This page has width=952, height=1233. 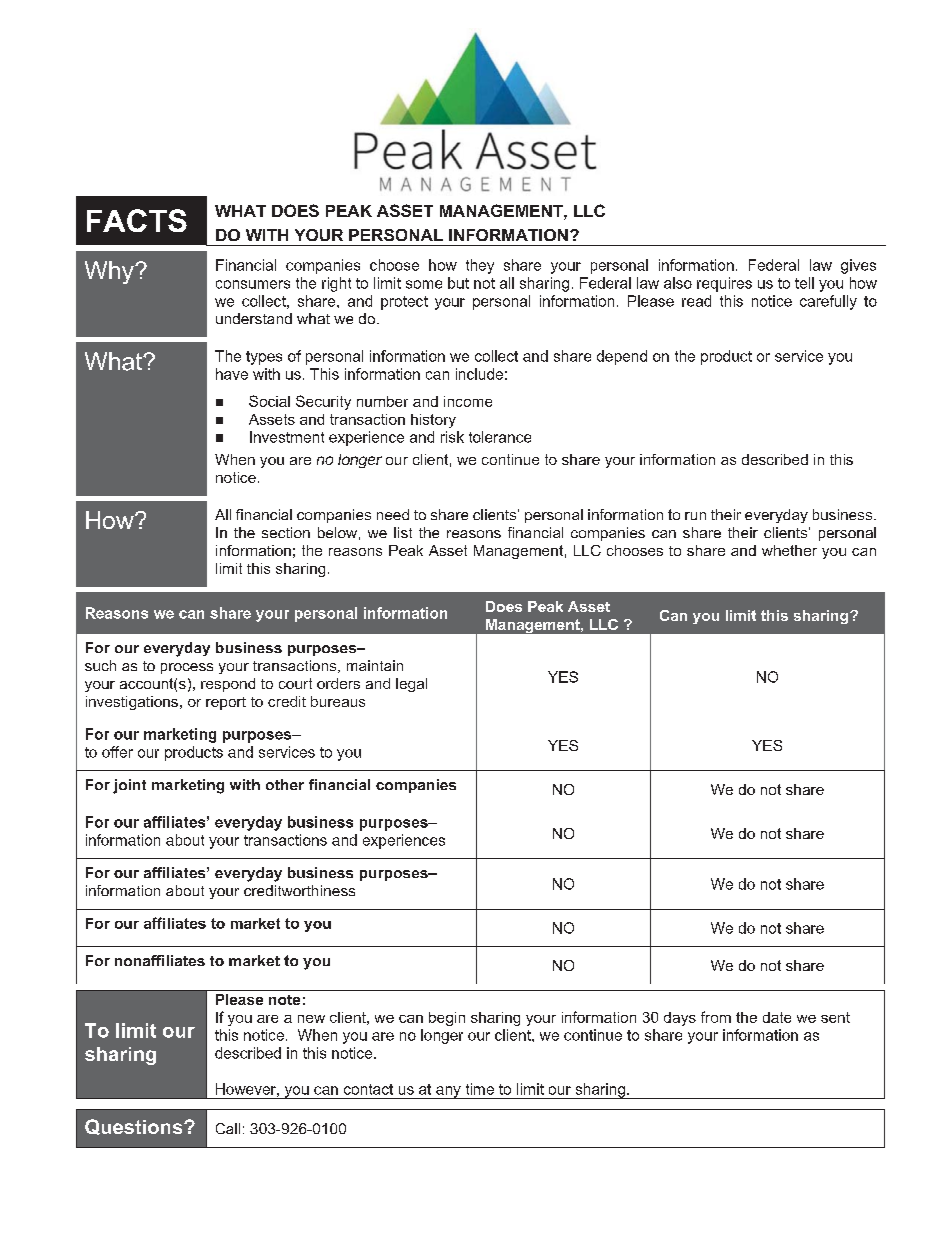 I want to click on joint, so click(x=129, y=786).
